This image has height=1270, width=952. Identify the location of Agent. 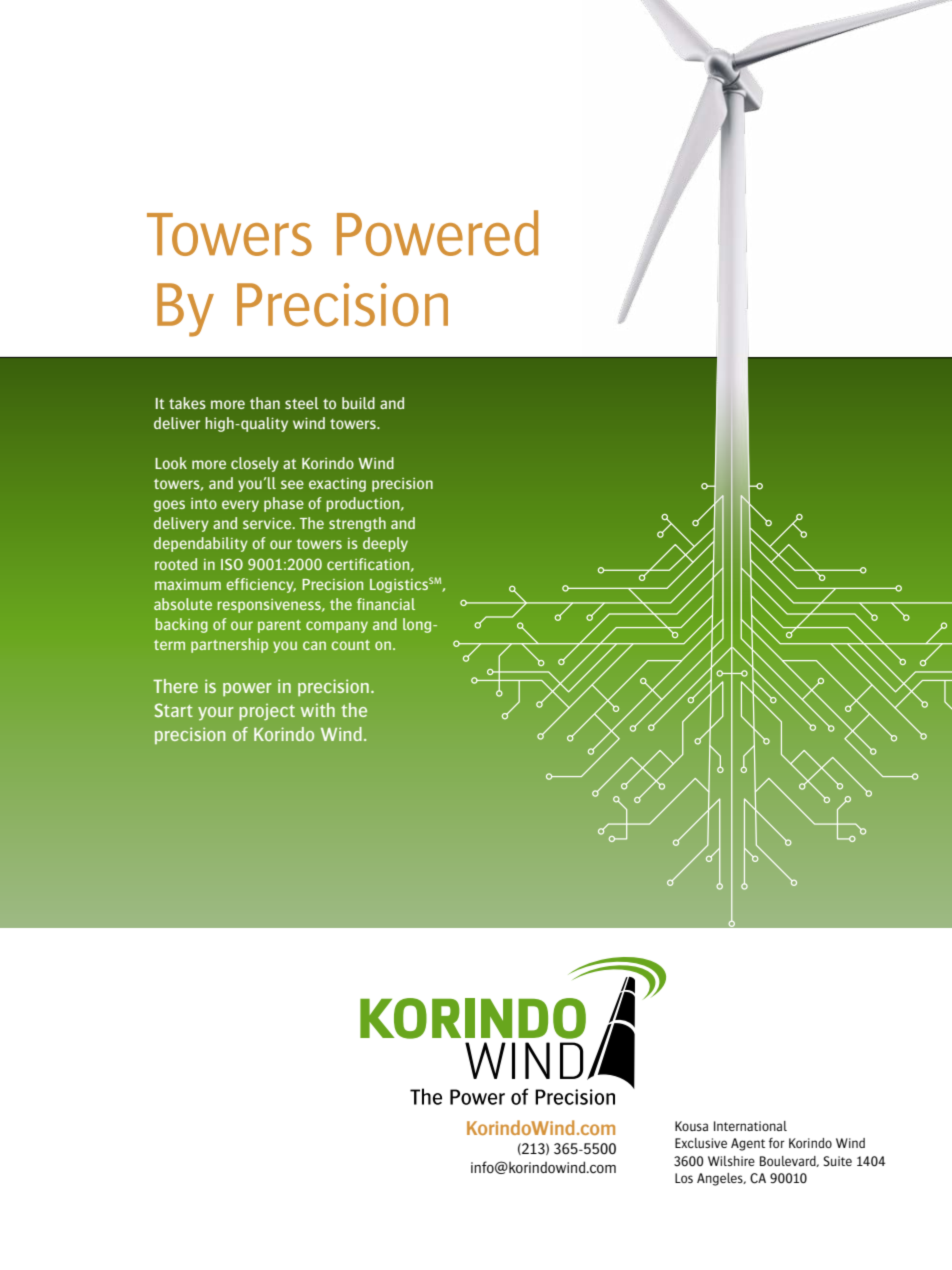
(748, 1144).
